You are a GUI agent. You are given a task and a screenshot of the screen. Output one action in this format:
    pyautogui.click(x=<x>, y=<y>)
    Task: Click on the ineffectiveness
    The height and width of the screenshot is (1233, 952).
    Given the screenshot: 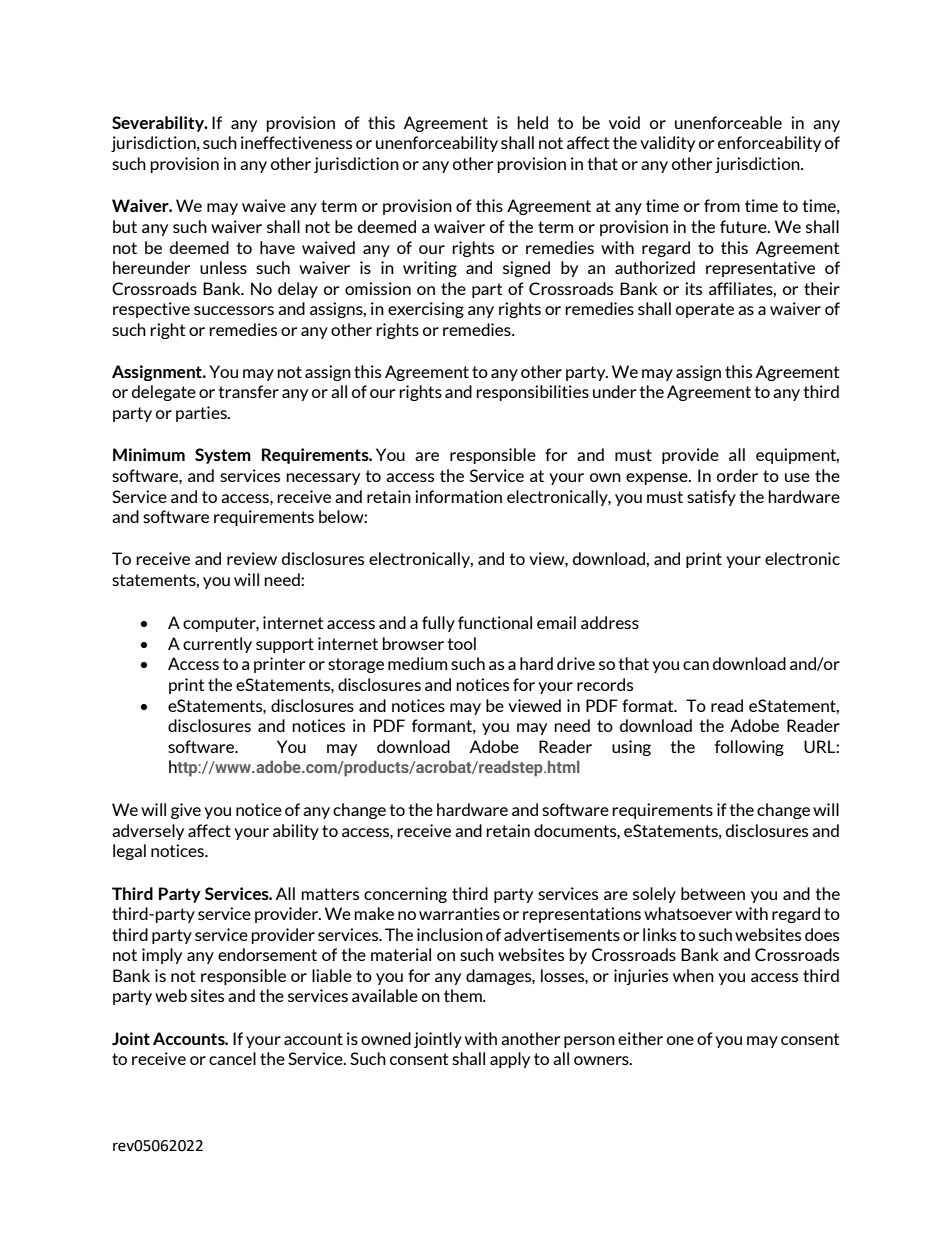 What is the action you would take?
    pyautogui.click(x=296, y=142)
